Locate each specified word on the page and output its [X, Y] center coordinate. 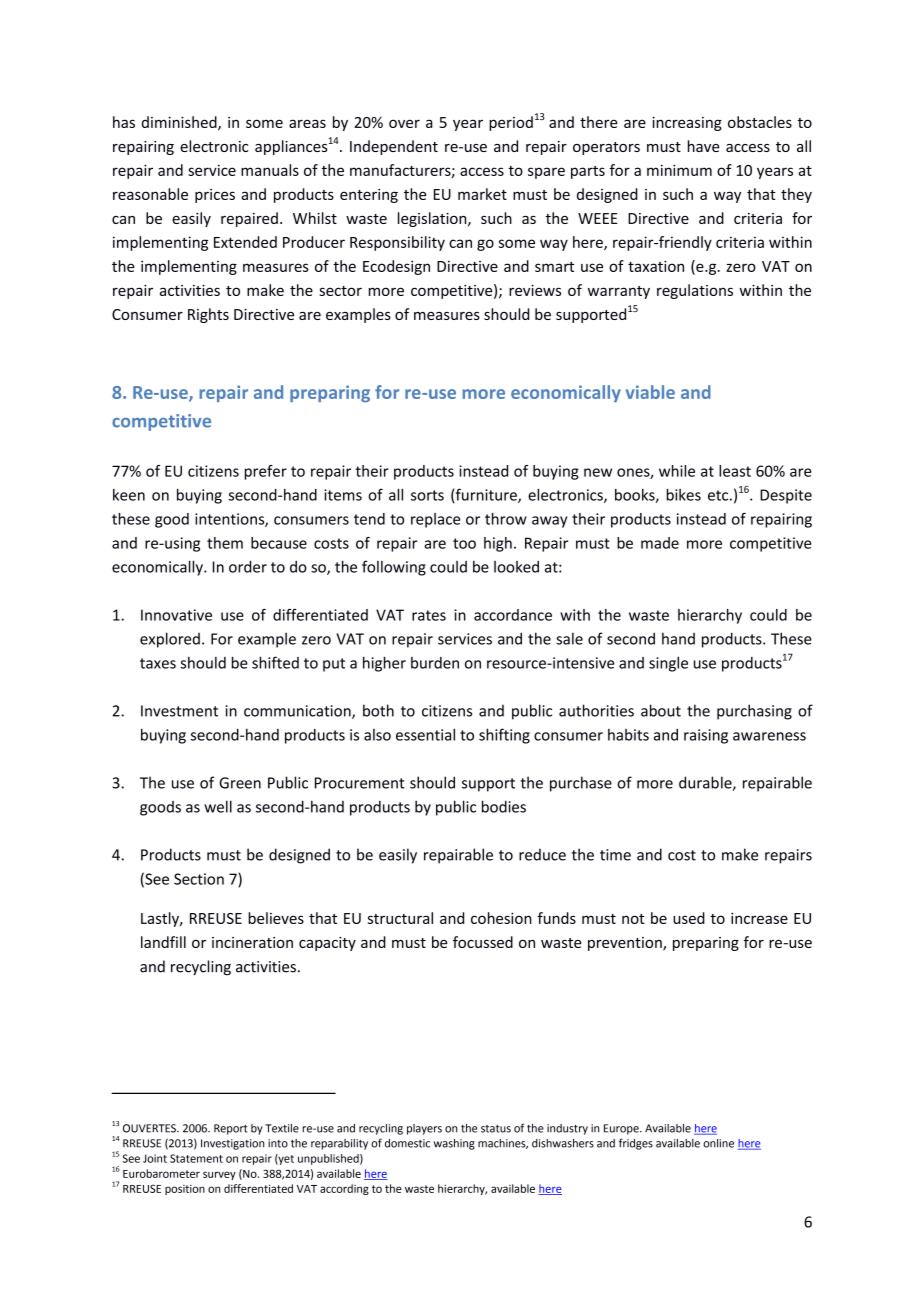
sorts [427, 495]
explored [170, 640]
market [482, 194]
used [689, 918]
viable [650, 392]
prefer [266, 472]
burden [435, 663]
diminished [180, 123]
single [668, 664]
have [704, 146]
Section [199, 879]
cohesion [501, 918]
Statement [196, 1158]
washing [454, 1144]
